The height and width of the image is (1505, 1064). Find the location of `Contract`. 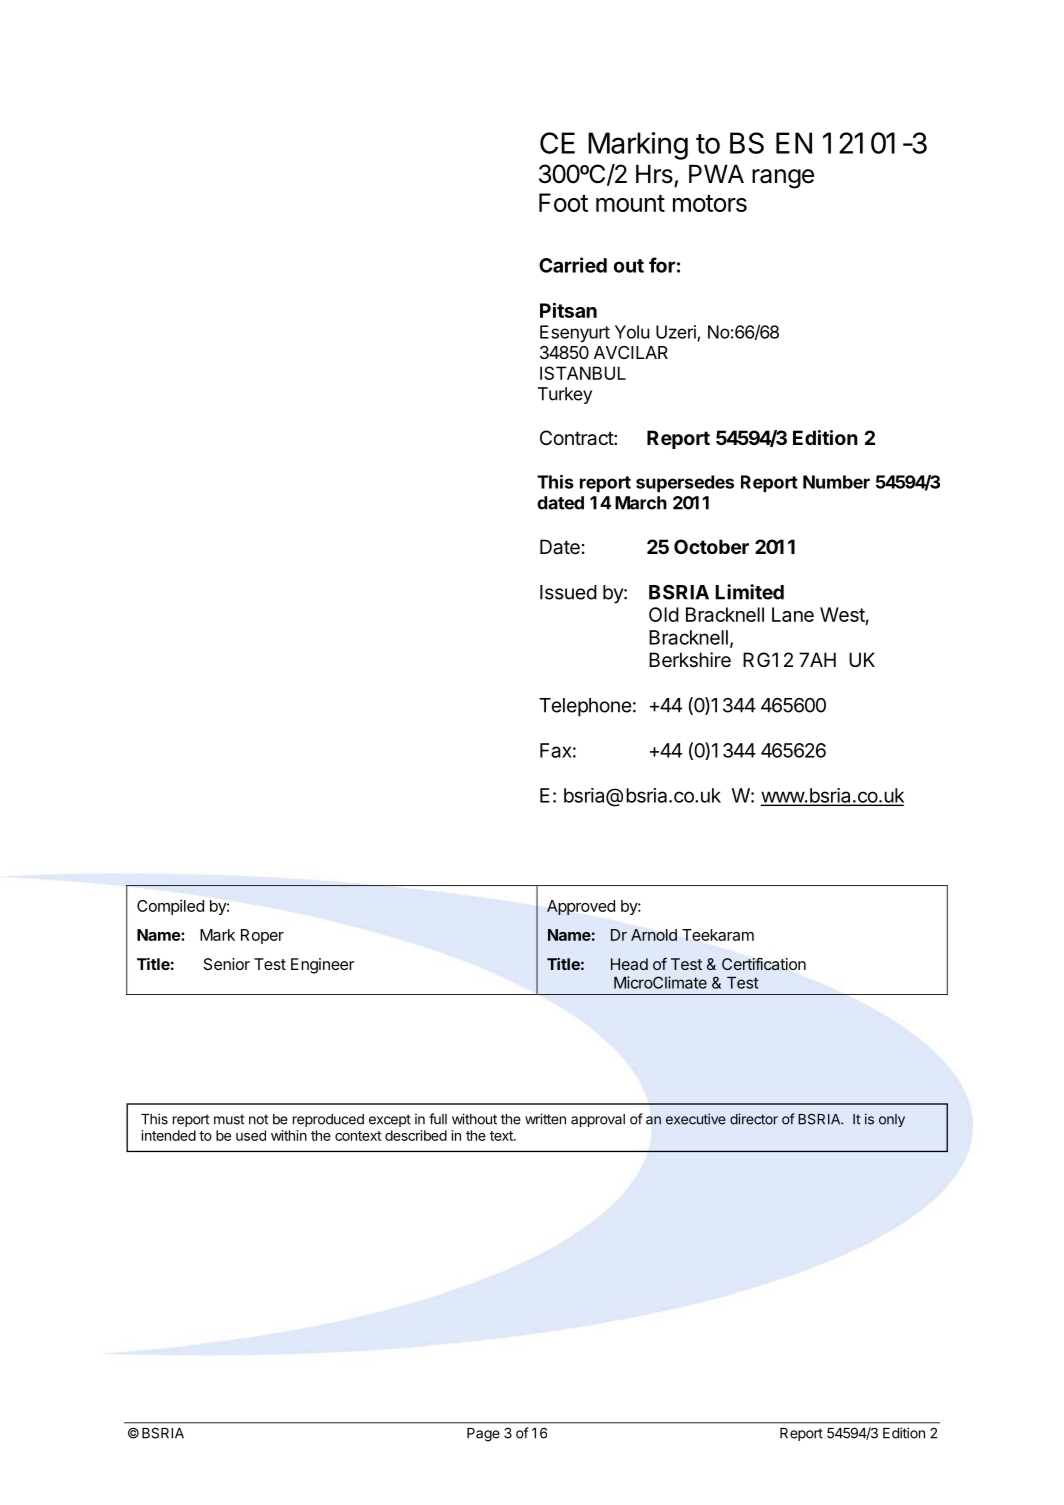

Contract is located at coordinates (577, 438).
